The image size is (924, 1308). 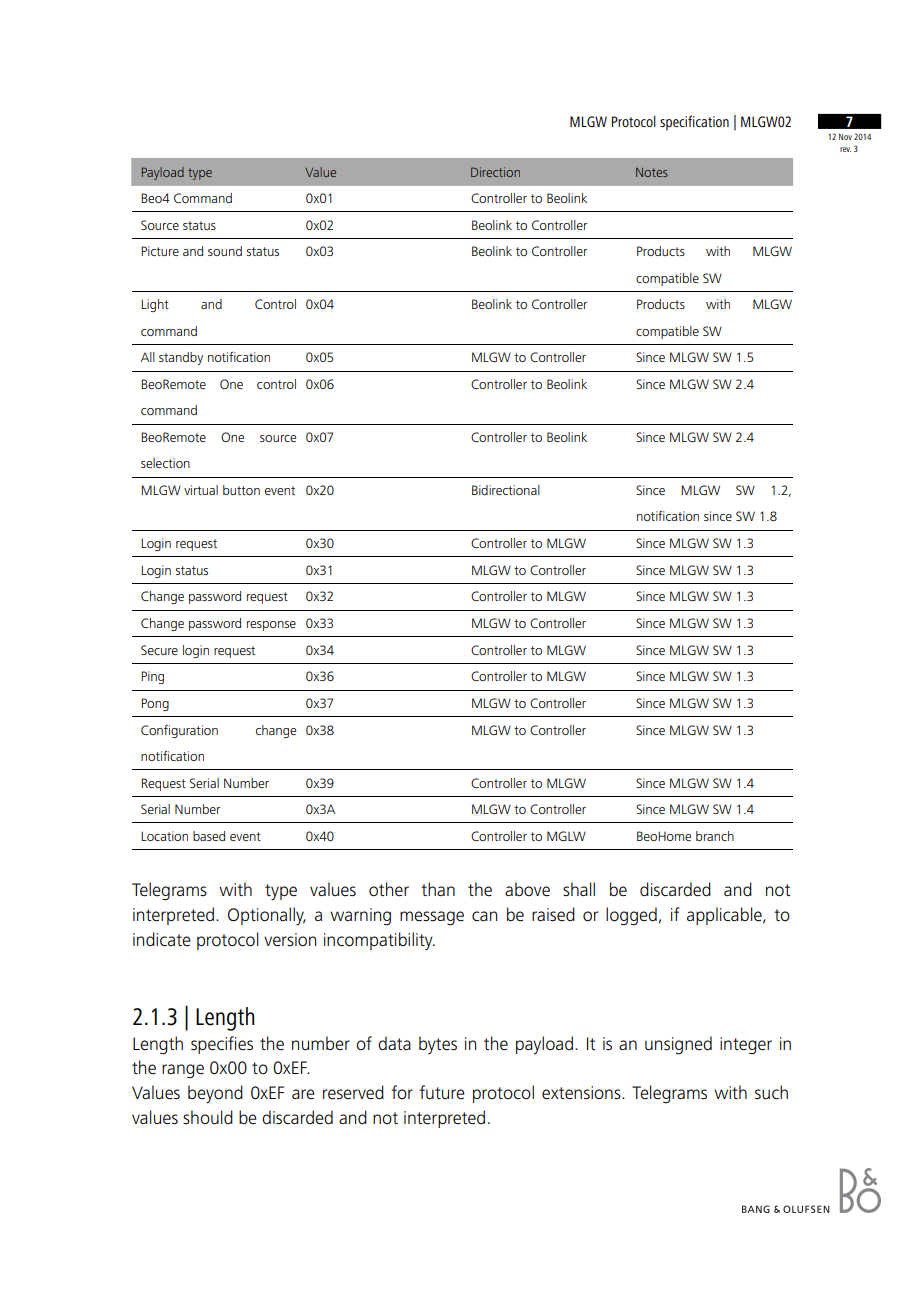 I want to click on Notes, so click(x=652, y=172).
